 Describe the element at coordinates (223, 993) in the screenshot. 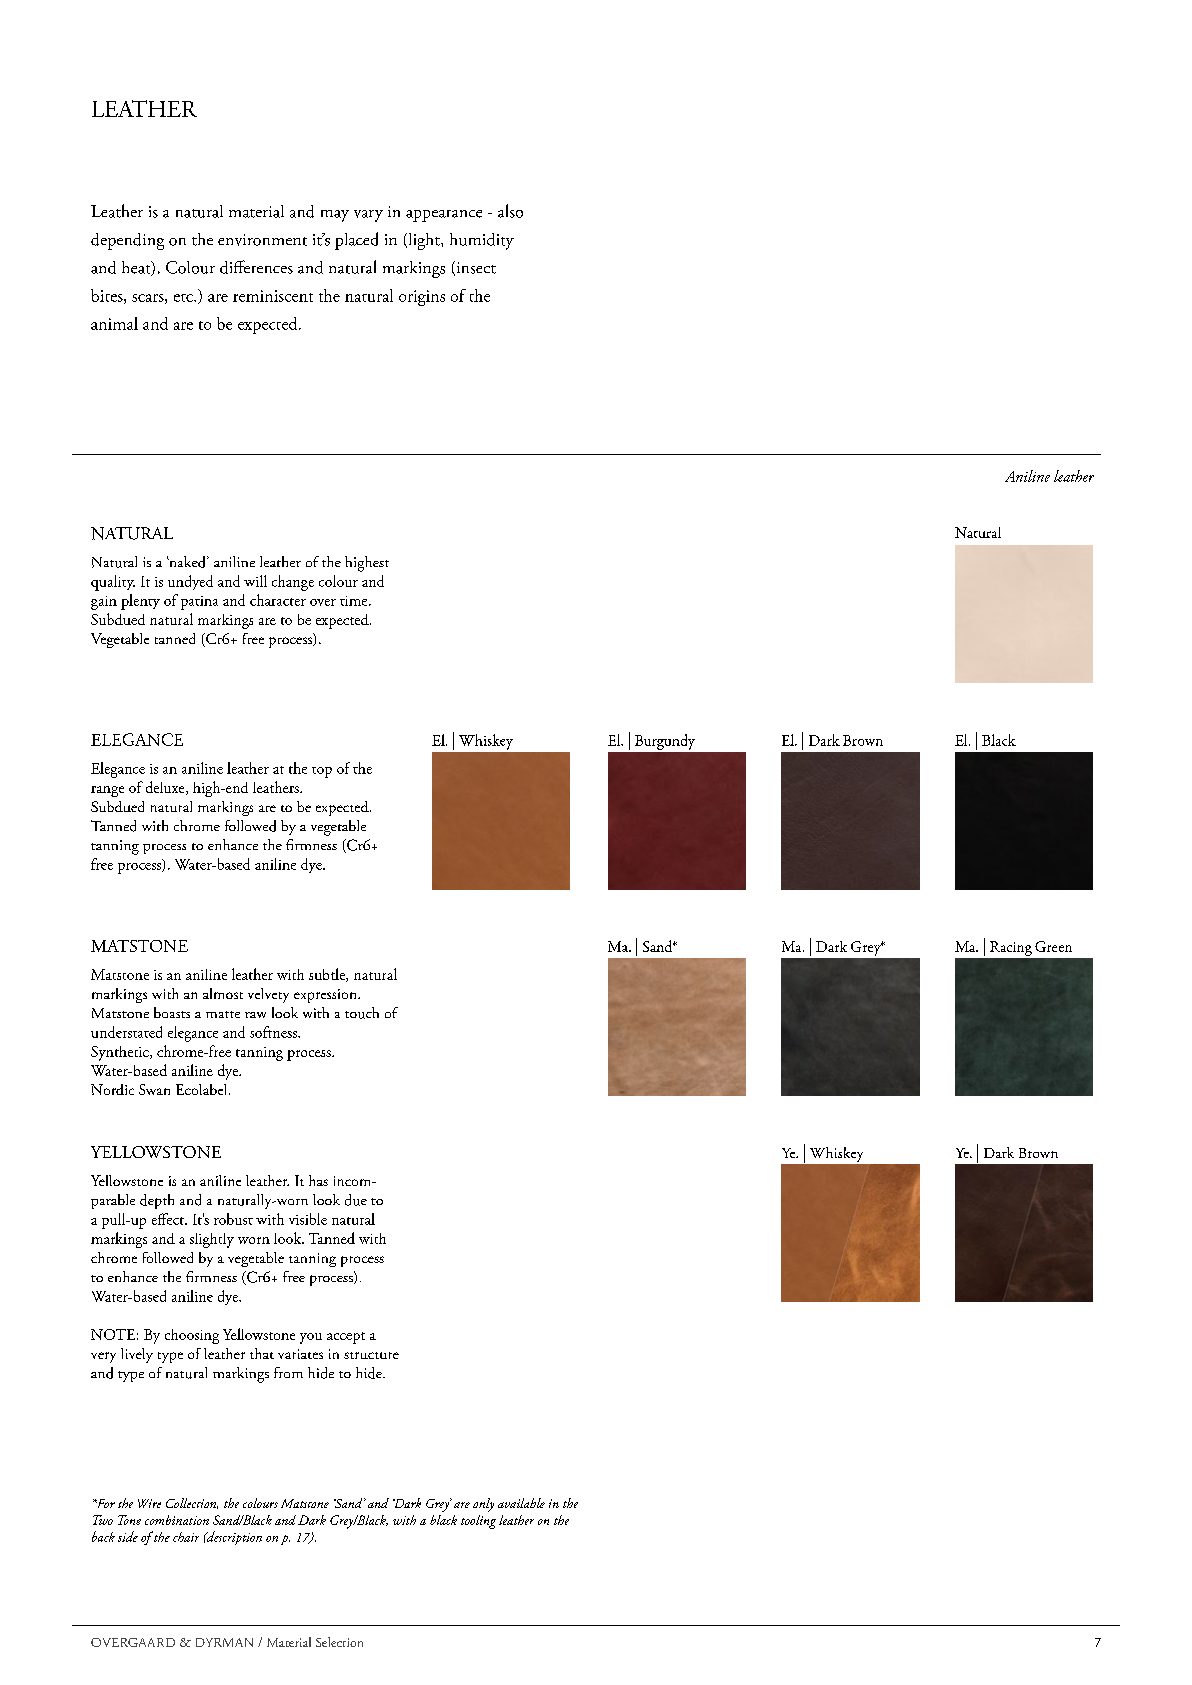

I see `almost` at that location.
